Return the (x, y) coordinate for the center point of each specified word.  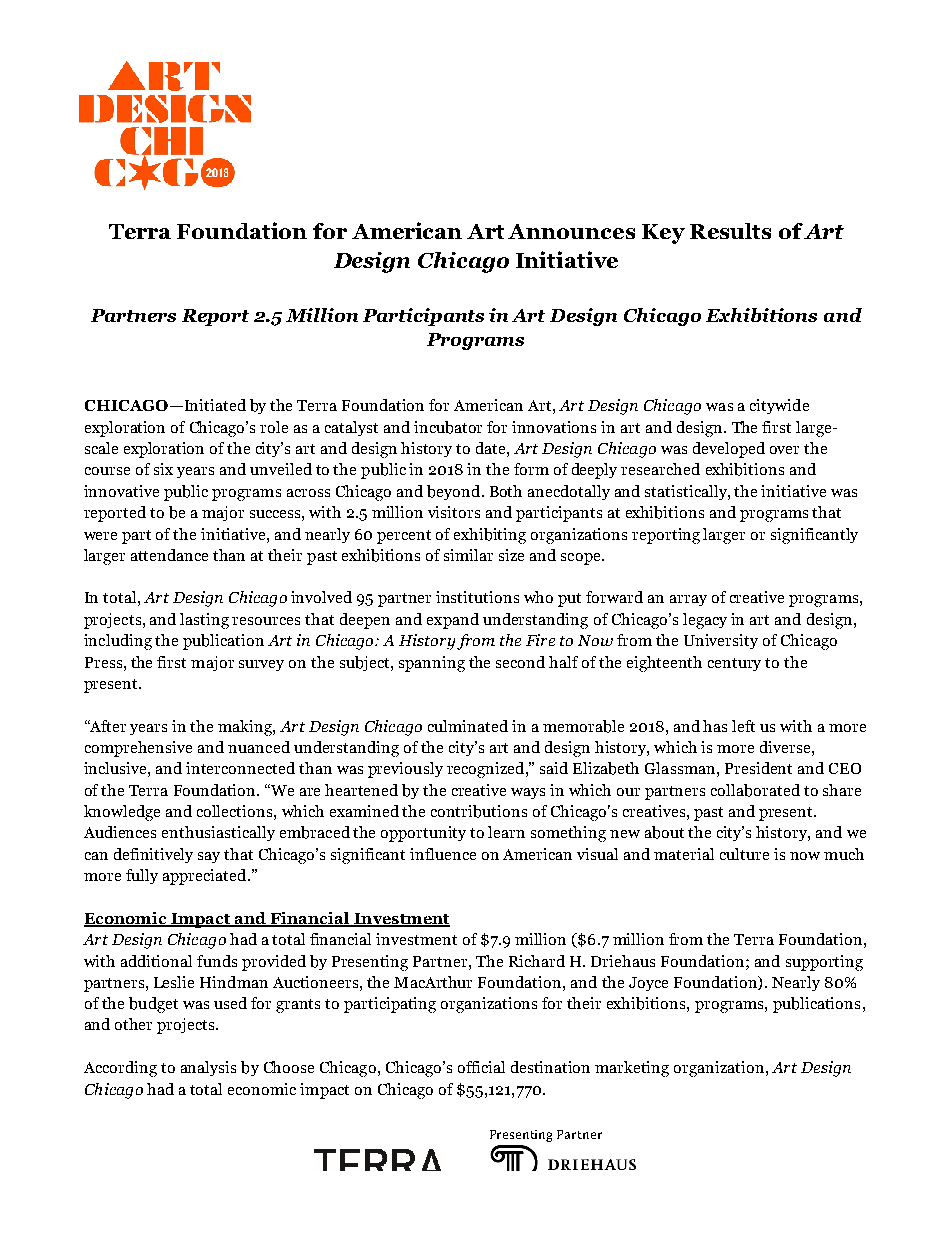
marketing (632, 1069)
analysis (208, 1068)
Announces (571, 231)
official (481, 1067)
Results (730, 231)
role (274, 427)
